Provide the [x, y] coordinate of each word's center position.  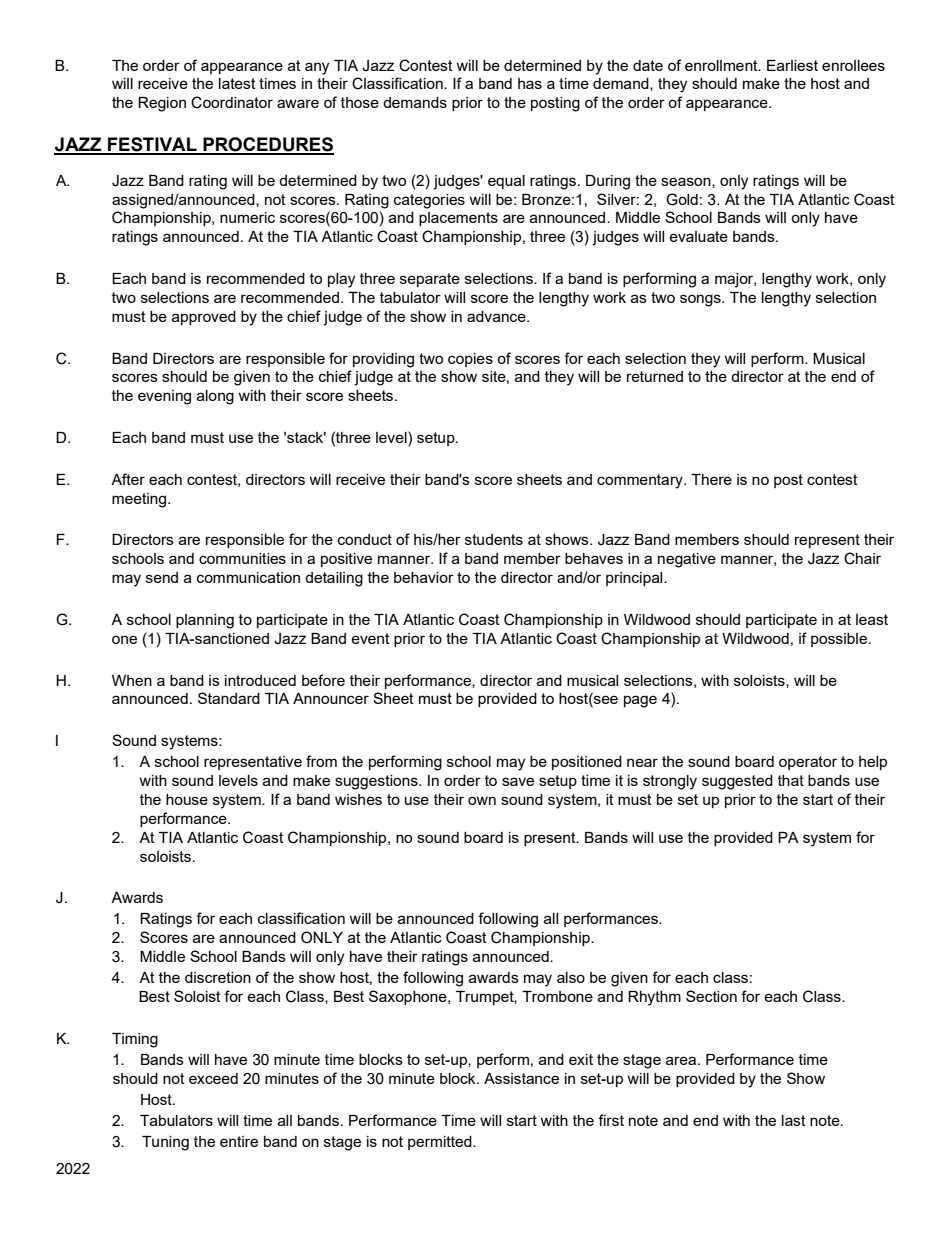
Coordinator [232, 102]
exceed [213, 1078]
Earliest [792, 65]
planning [205, 621]
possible [840, 640]
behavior [424, 577]
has [530, 83]
